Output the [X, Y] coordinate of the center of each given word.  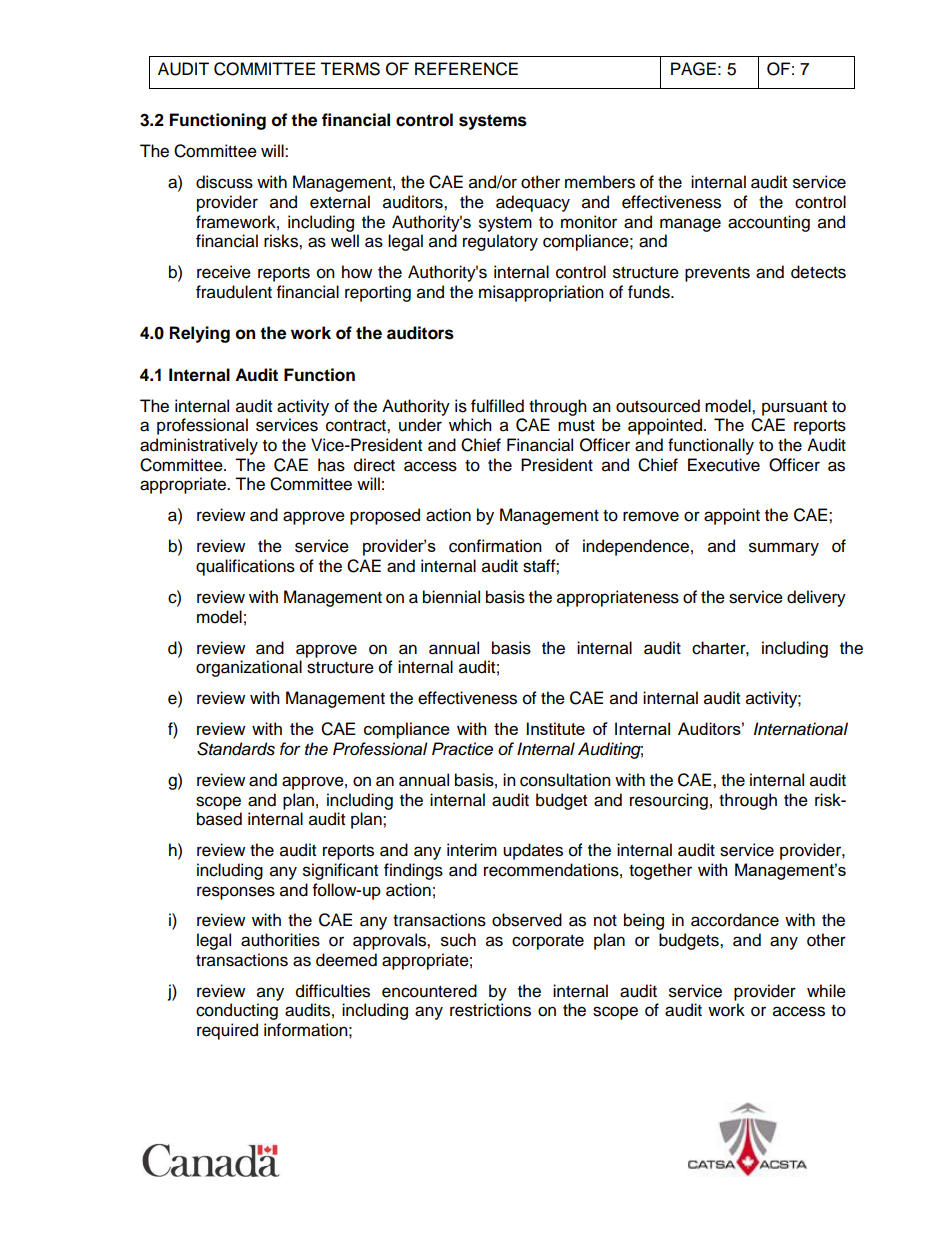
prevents [717, 274]
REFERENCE [466, 69]
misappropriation [541, 293]
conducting [237, 1011]
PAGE [693, 69]
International [801, 729]
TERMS [350, 69]
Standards [236, 749]
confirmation [495, 546]
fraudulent [234, 292]
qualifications [245, 567]
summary [784, 549]
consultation [565, 780]
